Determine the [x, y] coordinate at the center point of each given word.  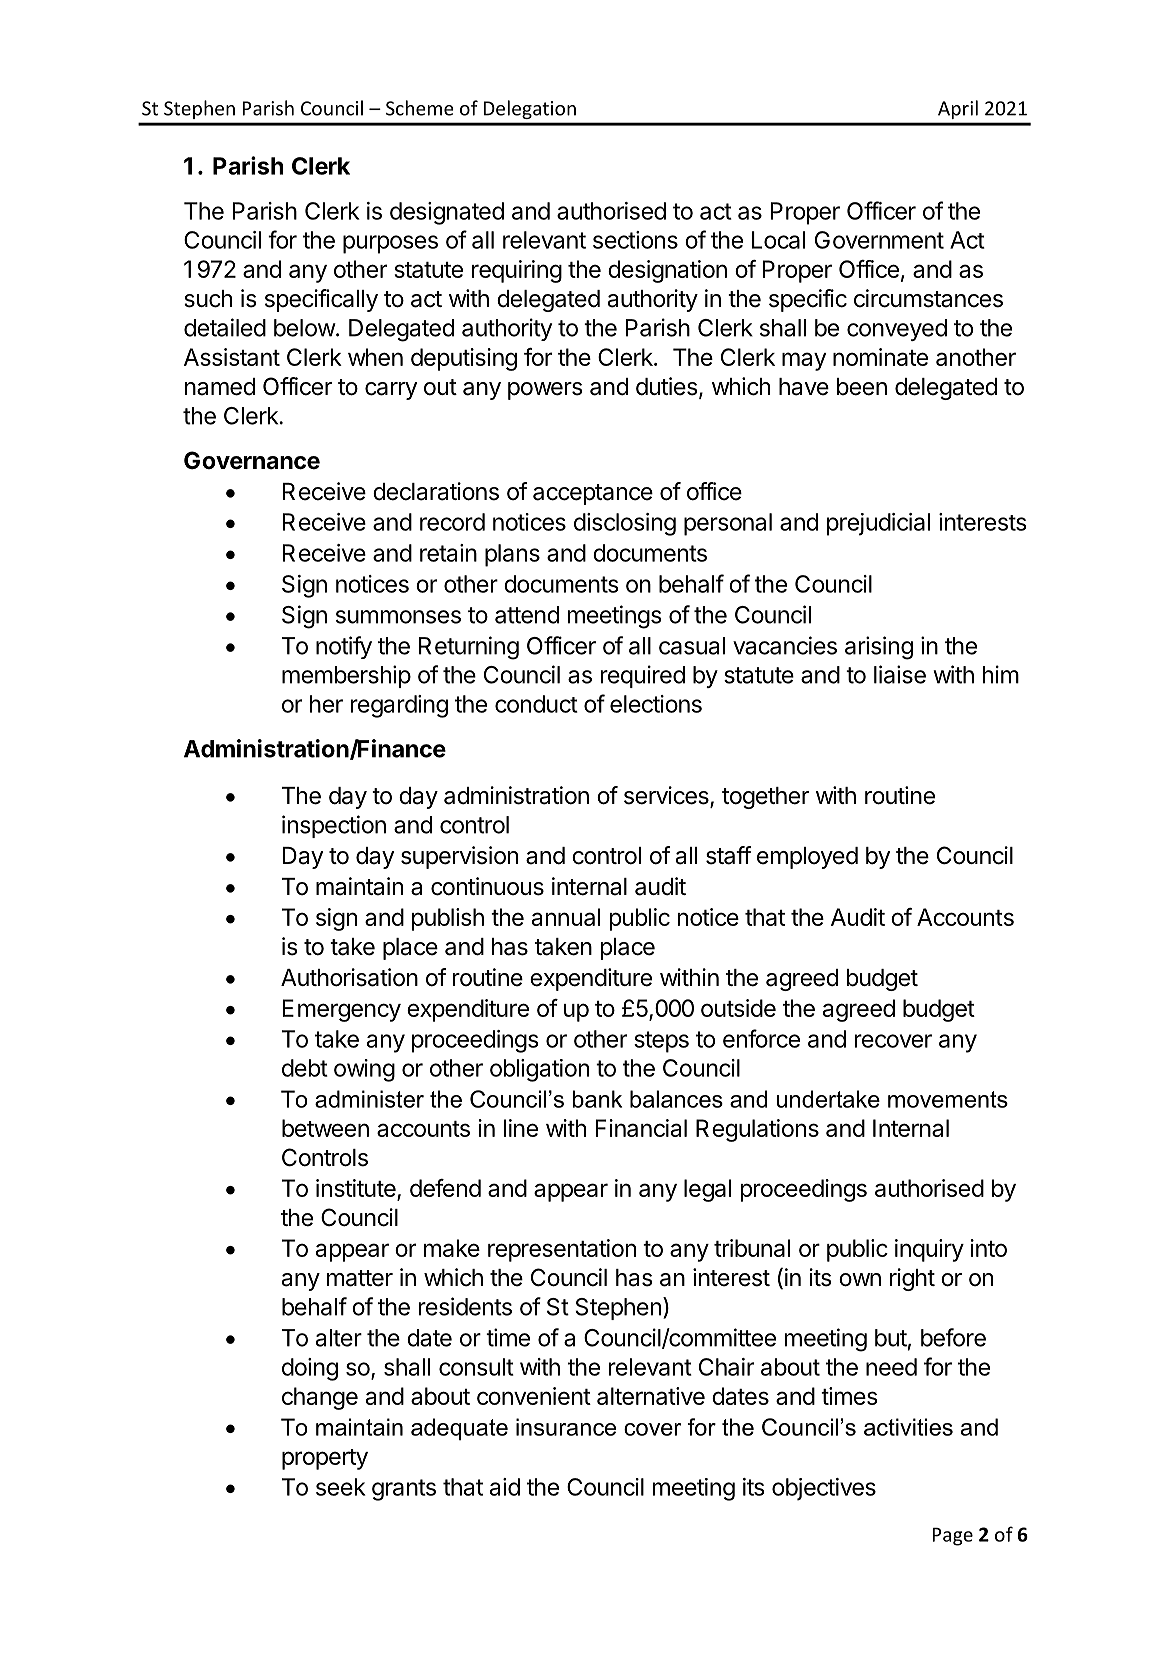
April [958, 109]
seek [341, 1487]
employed [807, 858]
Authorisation [349, 977]
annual [566, 917]
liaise [900, 674]
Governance [252, 460]
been [862, 387]
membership [346, 676]
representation [562, 1250]
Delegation [530, 109]
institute [357, 1189]
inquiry [929, 1250]
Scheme [420, 108]
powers [545, 391]
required [643, 676]
